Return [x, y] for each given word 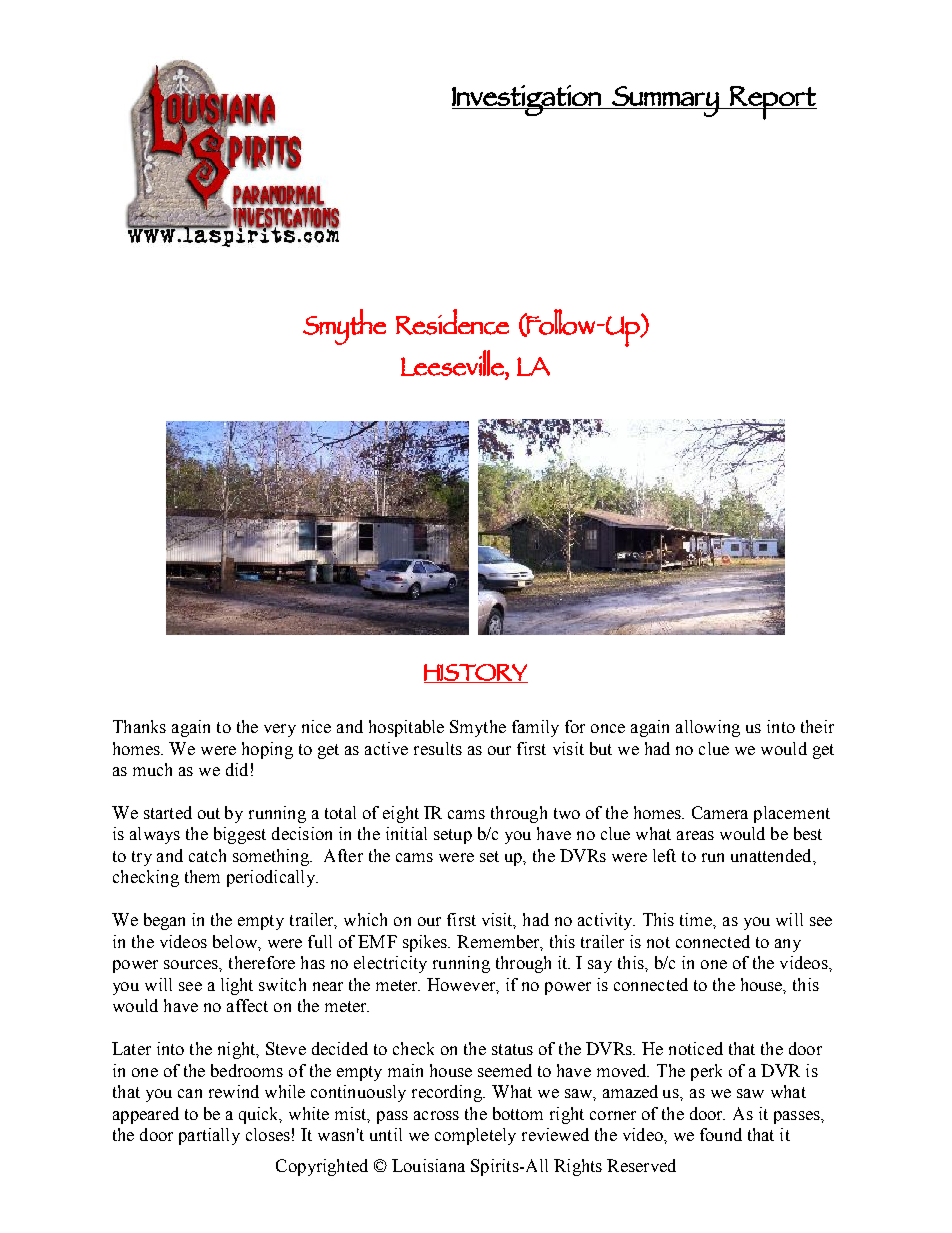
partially [209, 1136]
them [202, 876]
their [817, 726]
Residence [452, 322]
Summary [665, 101]
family [535, 728]
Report [772, 103]
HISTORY [476, 673]
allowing [708, 728]
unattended [772, 855]
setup [453, 836]
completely [475, 1136]
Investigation [527, 100]
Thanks [139, 726]
